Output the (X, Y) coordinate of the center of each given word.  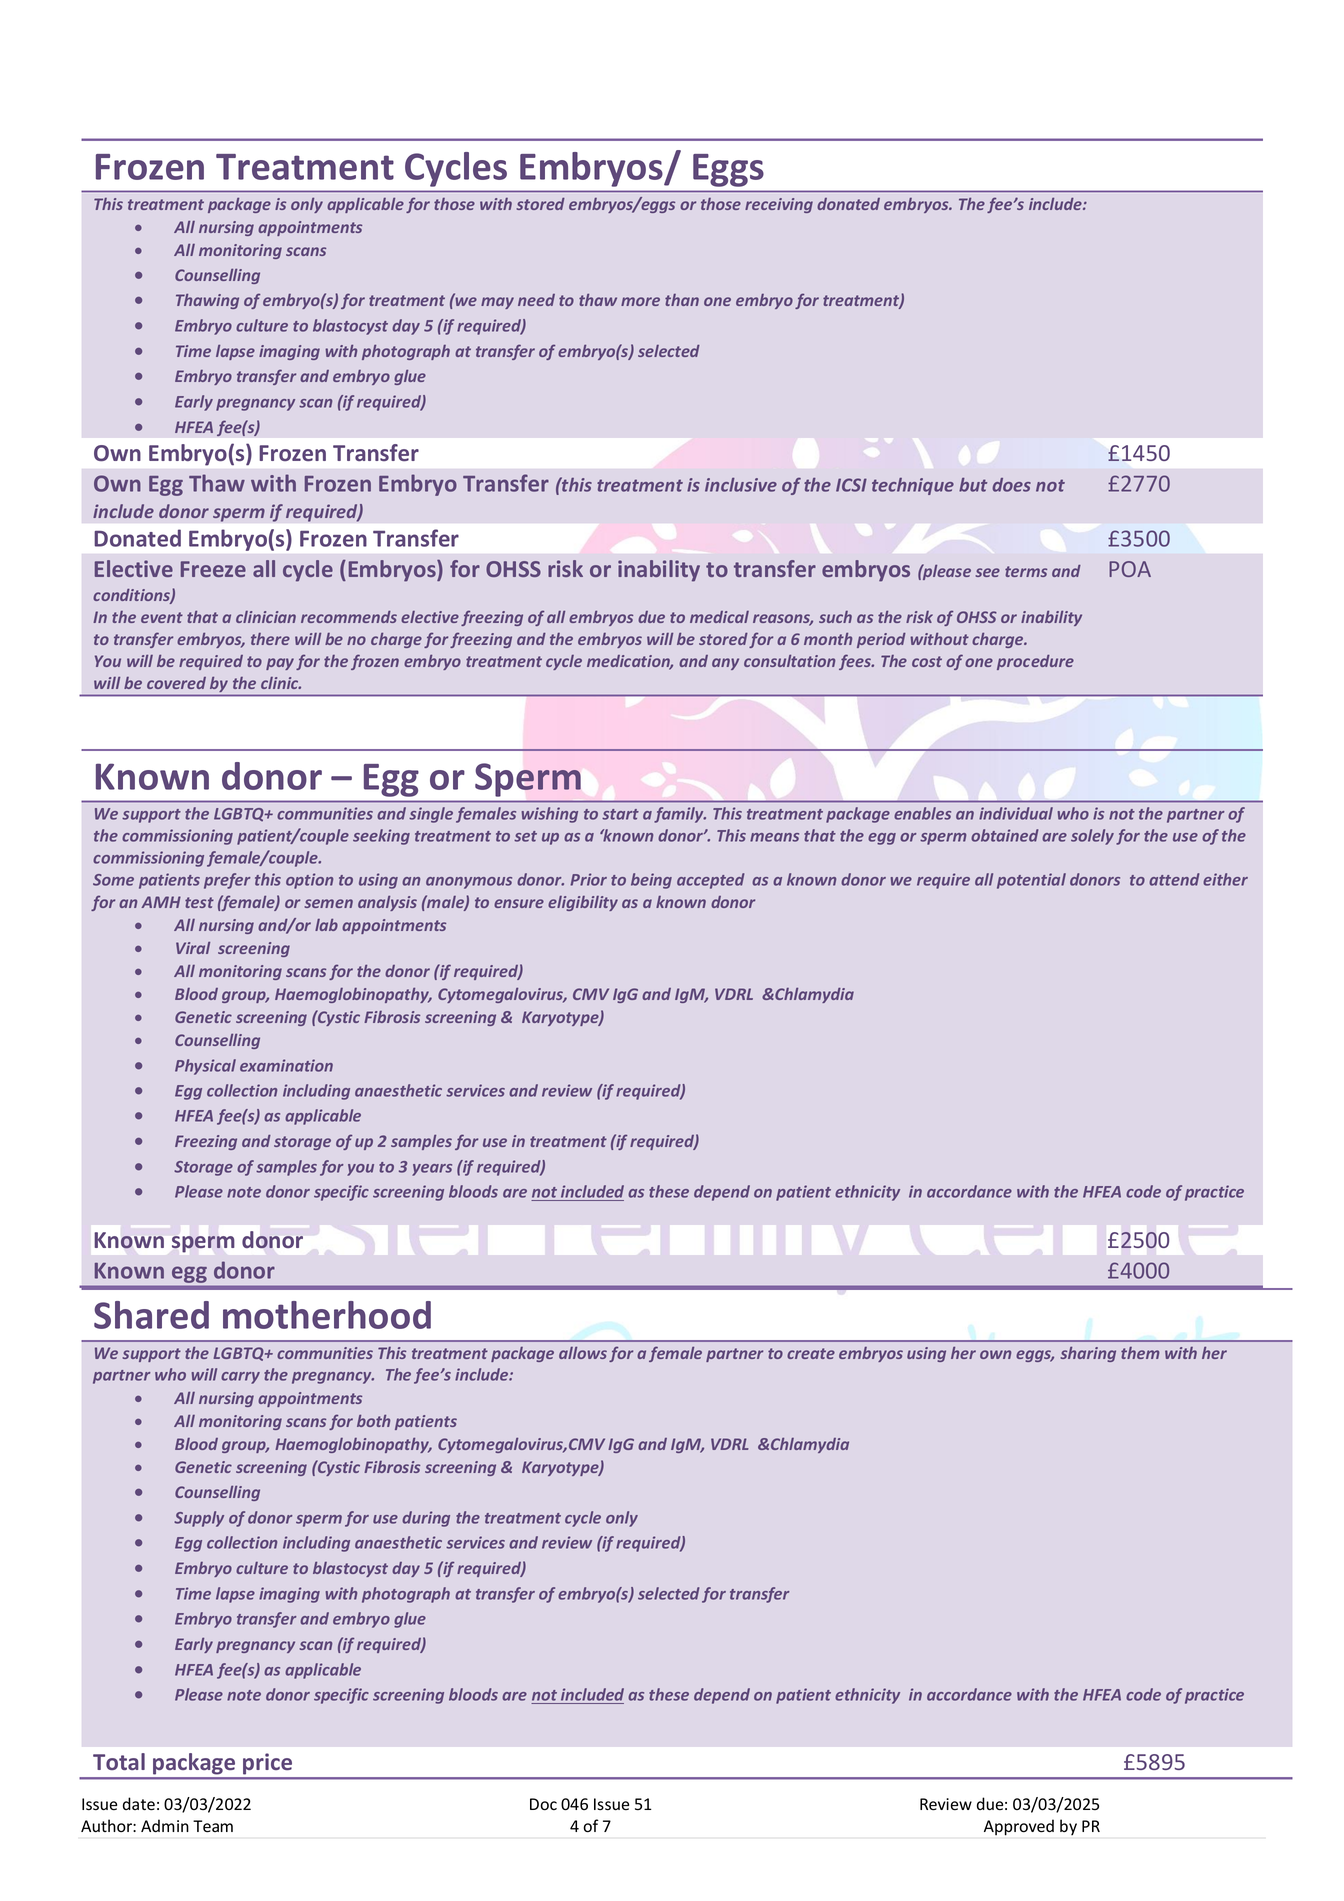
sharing (1088, 1354)
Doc (543, 1804)
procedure (1035, 662)
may (497, 303)
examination (286, 1065)
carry (240, 1378)
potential (1031, 881)
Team (213, 1826)
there (270, 639)
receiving (779, 205)
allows (583, 1353)
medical (719, 617)
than (682, 300)
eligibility (583, 903)
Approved (1019, 1827)
